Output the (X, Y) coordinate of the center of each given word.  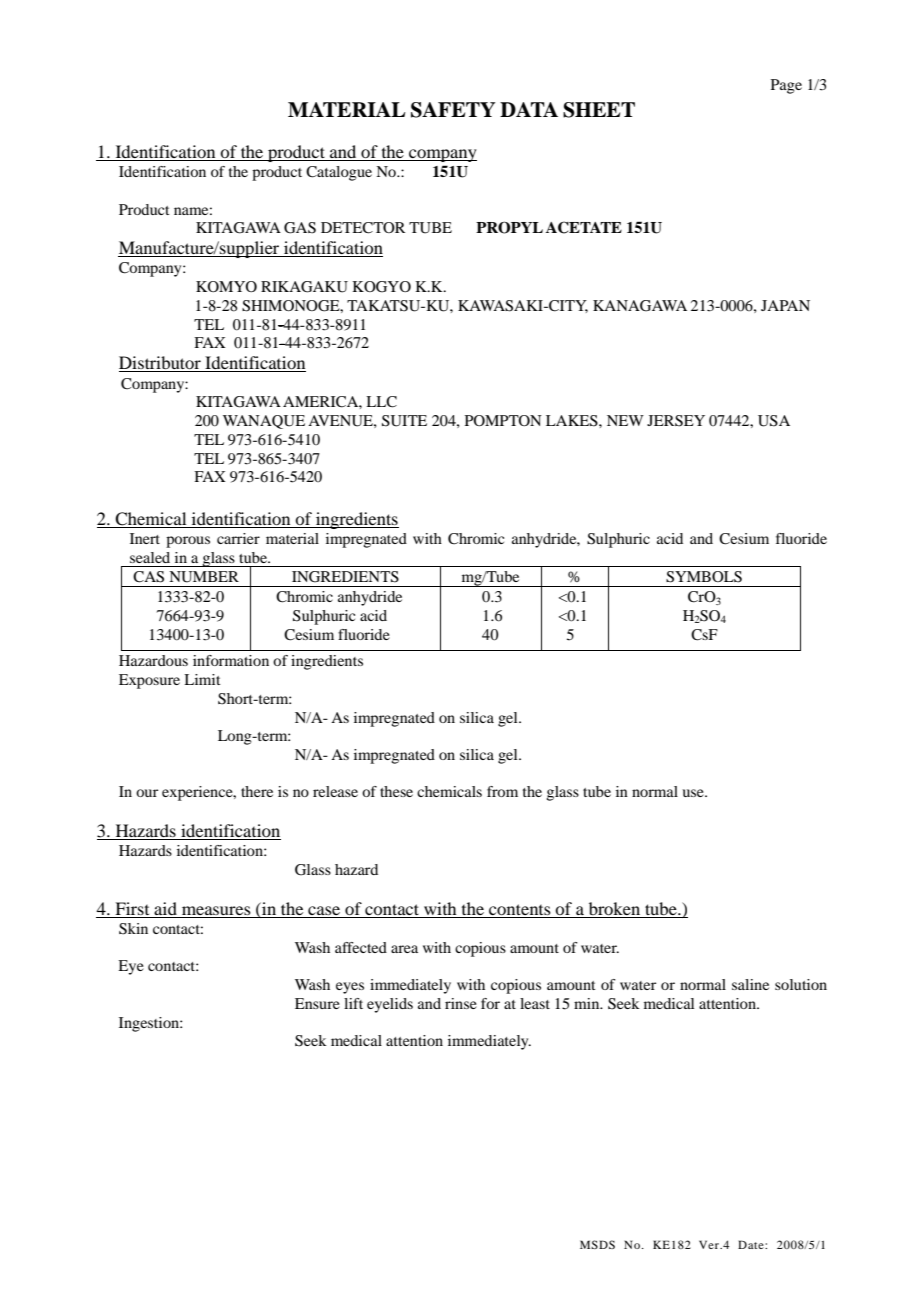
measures (216, 910)
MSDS (597, 1244)
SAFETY (453, 110)
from (502, 791)
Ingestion (150, 1024)
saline (750, 984)
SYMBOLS (704, 577)
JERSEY (676, 421)
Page (786, 86)
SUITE (404, 421)
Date (752, 1244)
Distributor (161, 364)
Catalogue (339, 173)
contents (520, 909)
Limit (202, 679)
